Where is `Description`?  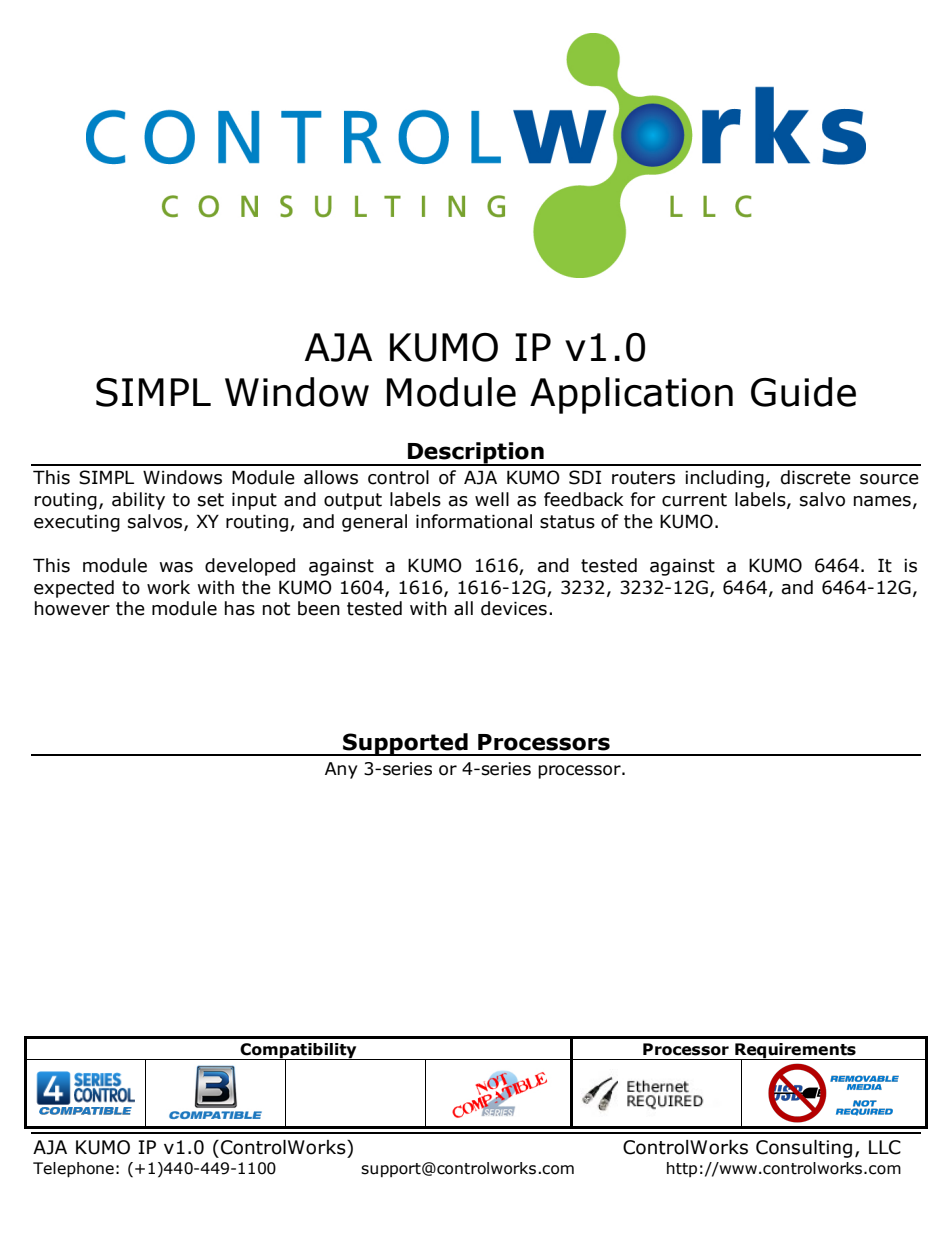 Description is located at coordinates (476, 454).
